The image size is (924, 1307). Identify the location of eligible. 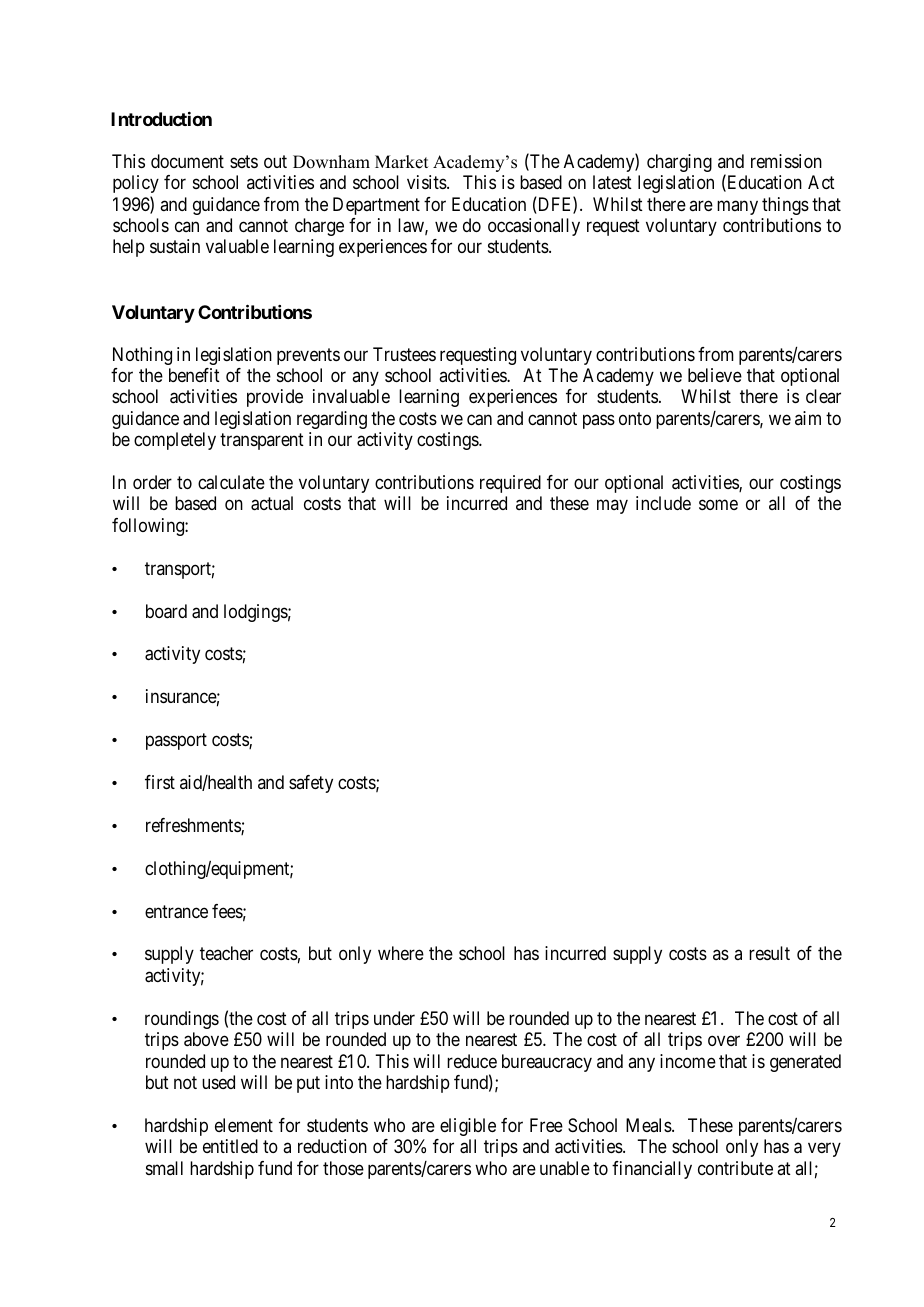
(468, 1127).
